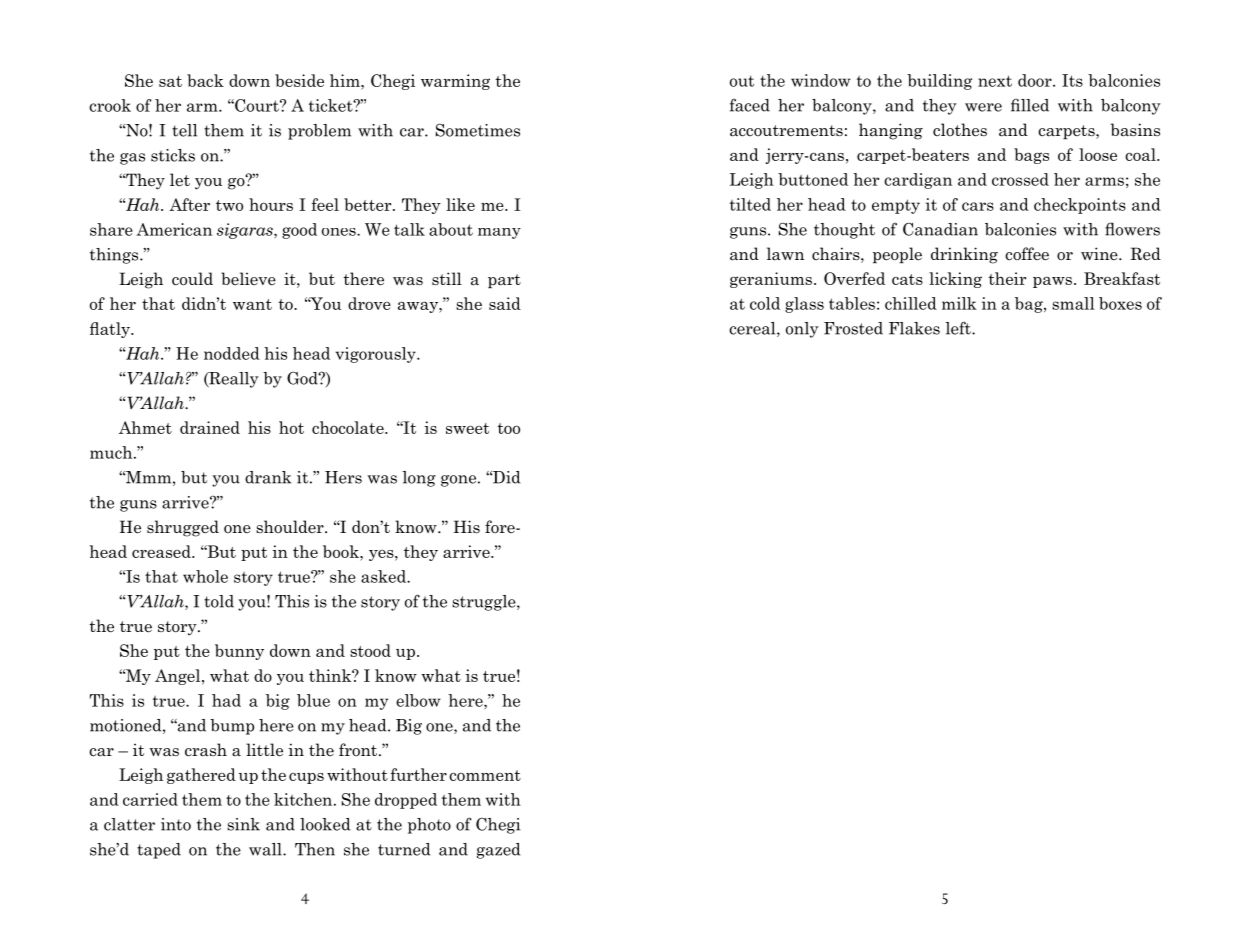  I want to click on sink, so click(243, 824).
